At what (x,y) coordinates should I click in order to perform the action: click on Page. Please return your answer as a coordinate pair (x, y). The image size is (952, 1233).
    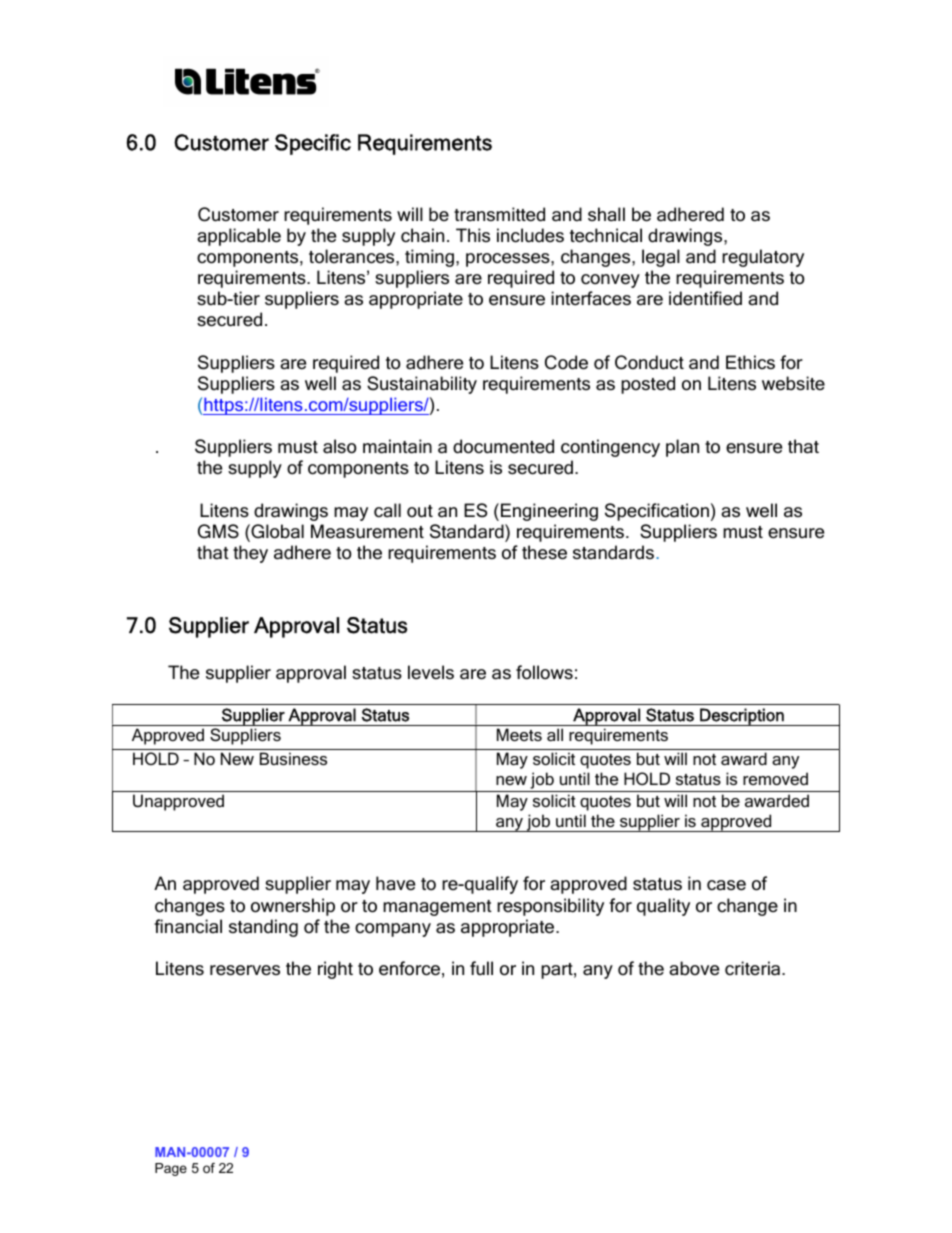
    Looking at the image, I should click on (171, 1169).
